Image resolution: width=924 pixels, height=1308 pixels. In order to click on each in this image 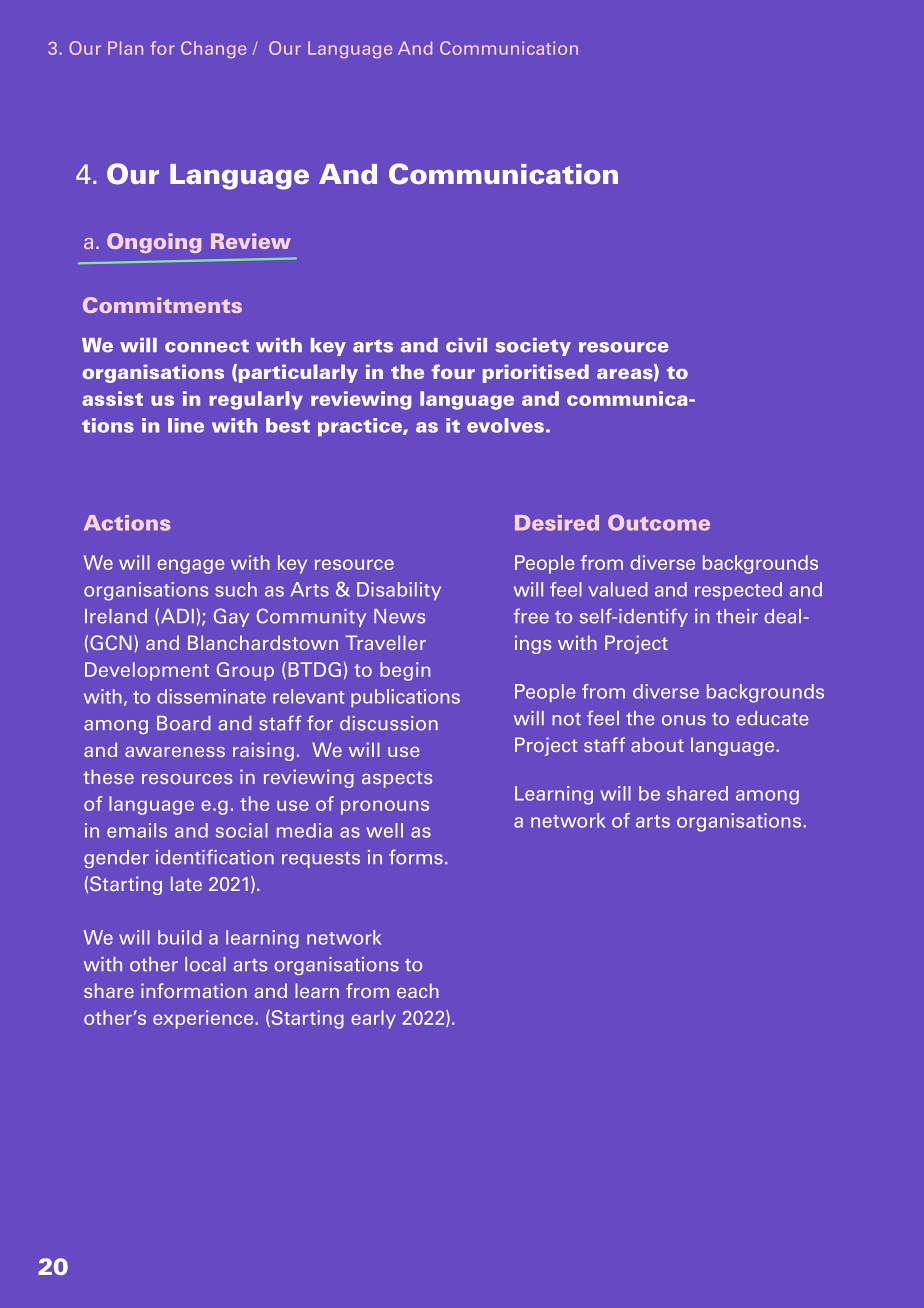, I will do `click(418, 990)`.
